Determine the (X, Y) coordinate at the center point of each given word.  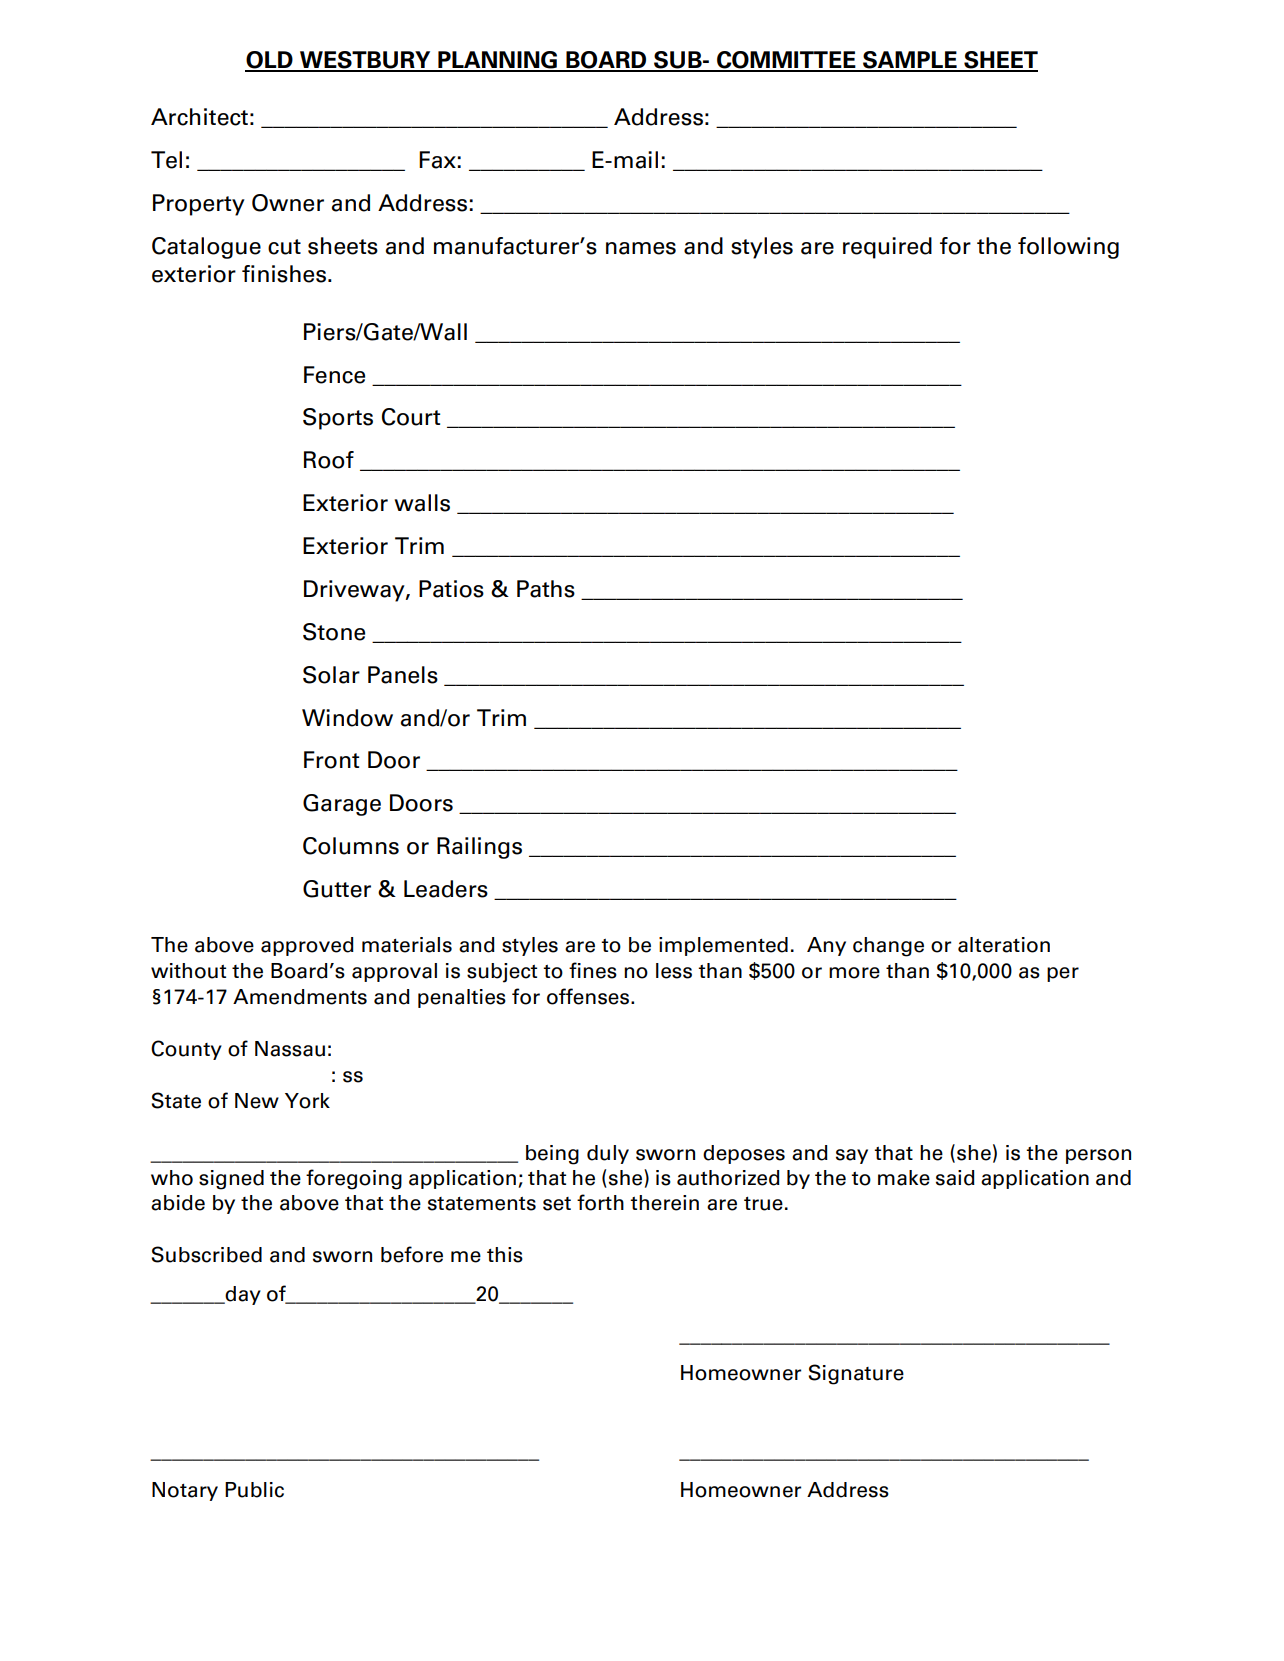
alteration (1004, 945)
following (1068, 248)
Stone (334, 632)
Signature (856, 1374)
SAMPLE (910, 61)
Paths (546, 589)
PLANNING (498, 61)
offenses (589, 996)
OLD (270, 61)
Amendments (300, 997)
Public (254, 1490)
